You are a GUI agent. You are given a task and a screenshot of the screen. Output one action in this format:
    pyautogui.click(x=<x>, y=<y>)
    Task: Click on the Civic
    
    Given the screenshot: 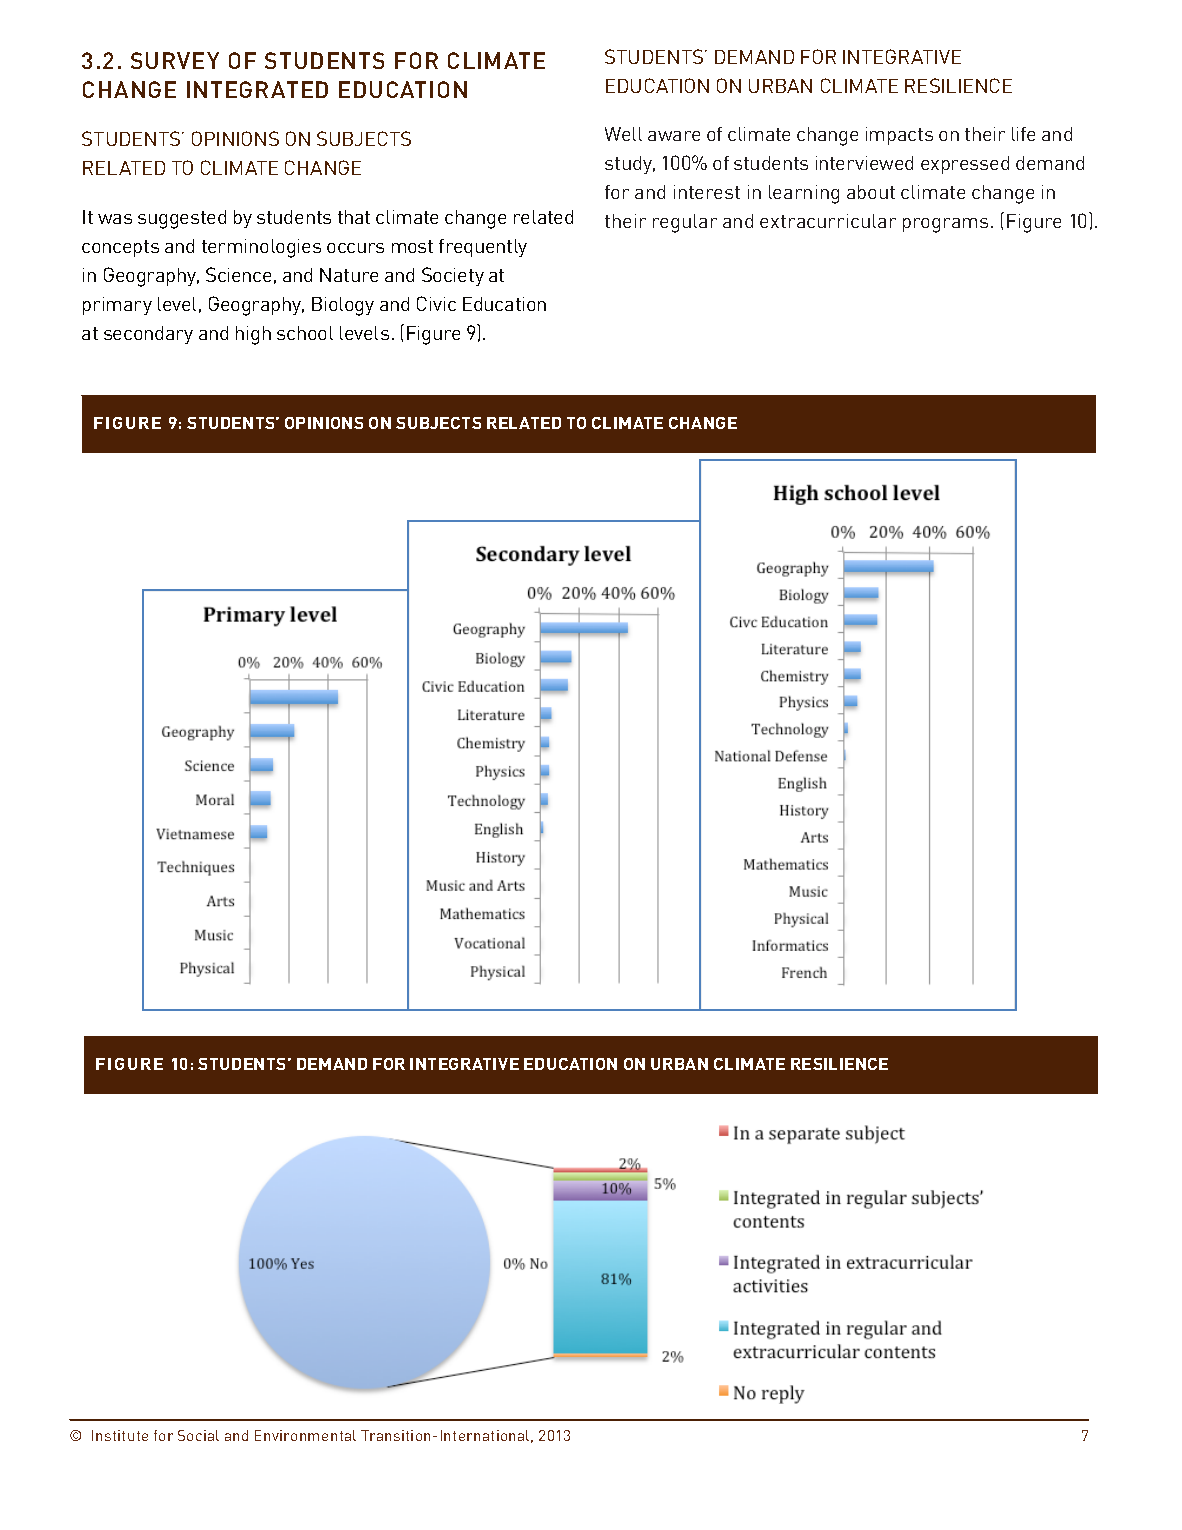 What is the action you would take?
    pyautogui.click(x=436, y=303)
